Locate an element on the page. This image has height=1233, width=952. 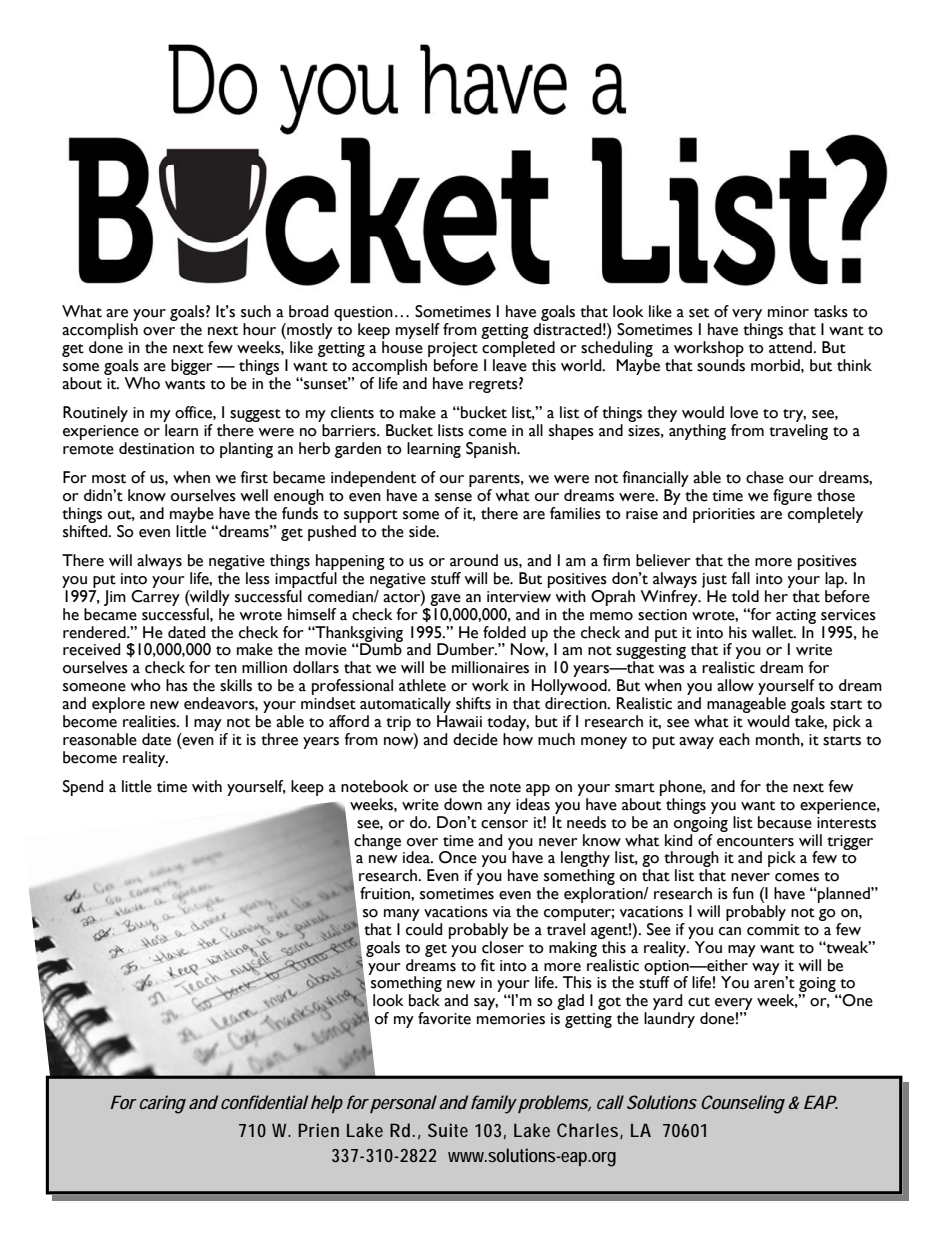
family is located at coordinates (495, 1104).
